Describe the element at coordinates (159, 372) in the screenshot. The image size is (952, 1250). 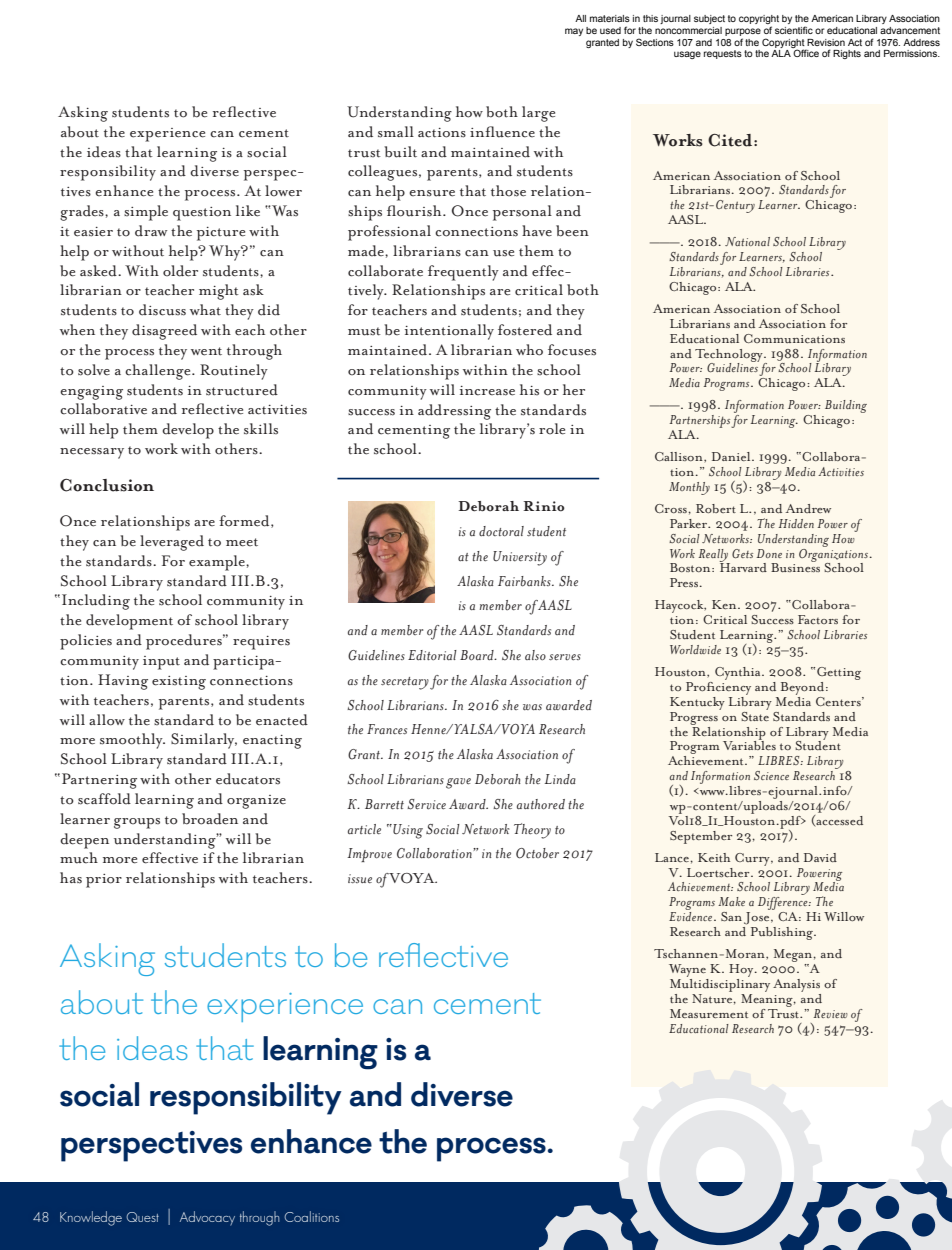
I see `challenge` at that location.
